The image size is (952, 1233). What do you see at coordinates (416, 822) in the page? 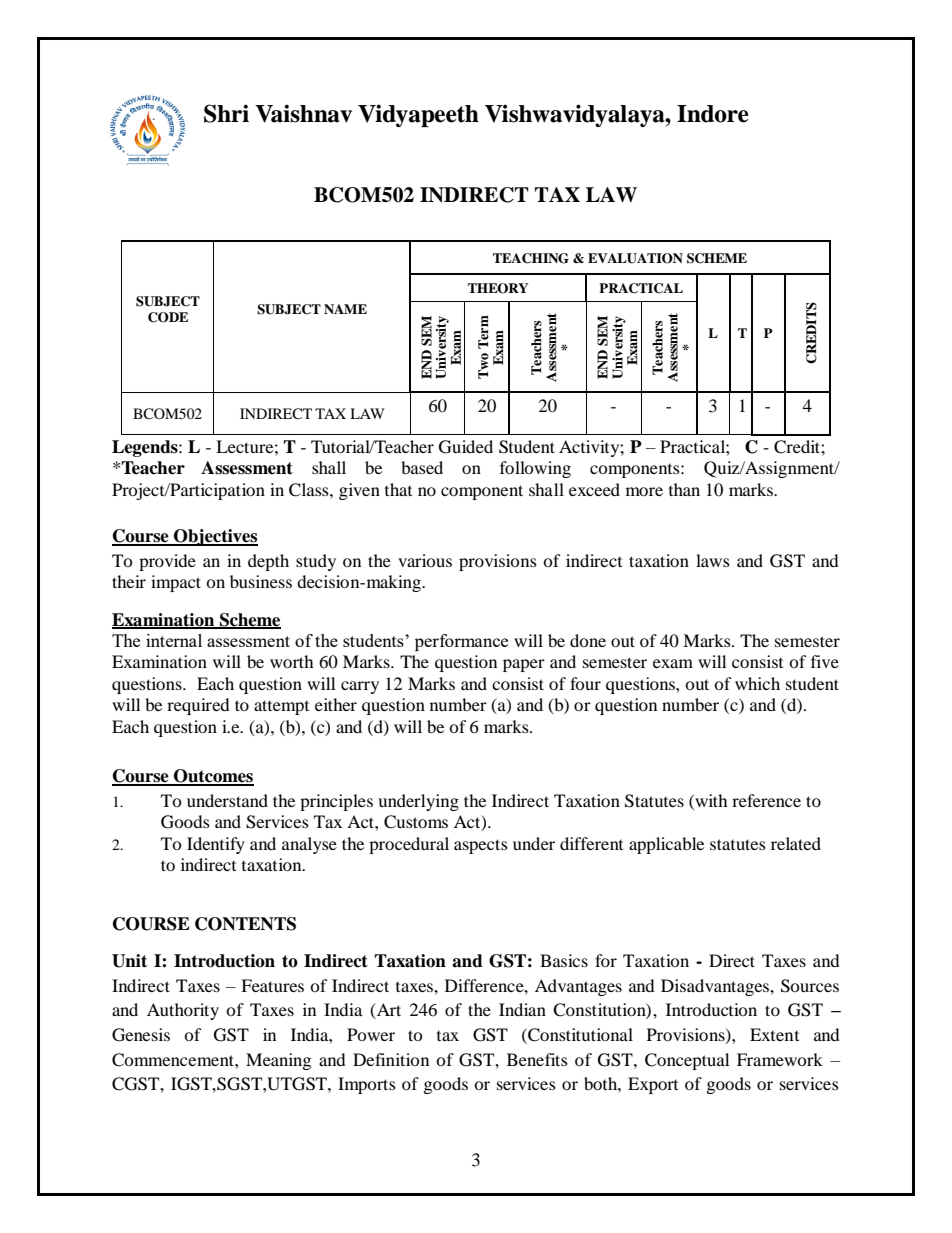
I see `Customs` at bounding box center [416, 822].
